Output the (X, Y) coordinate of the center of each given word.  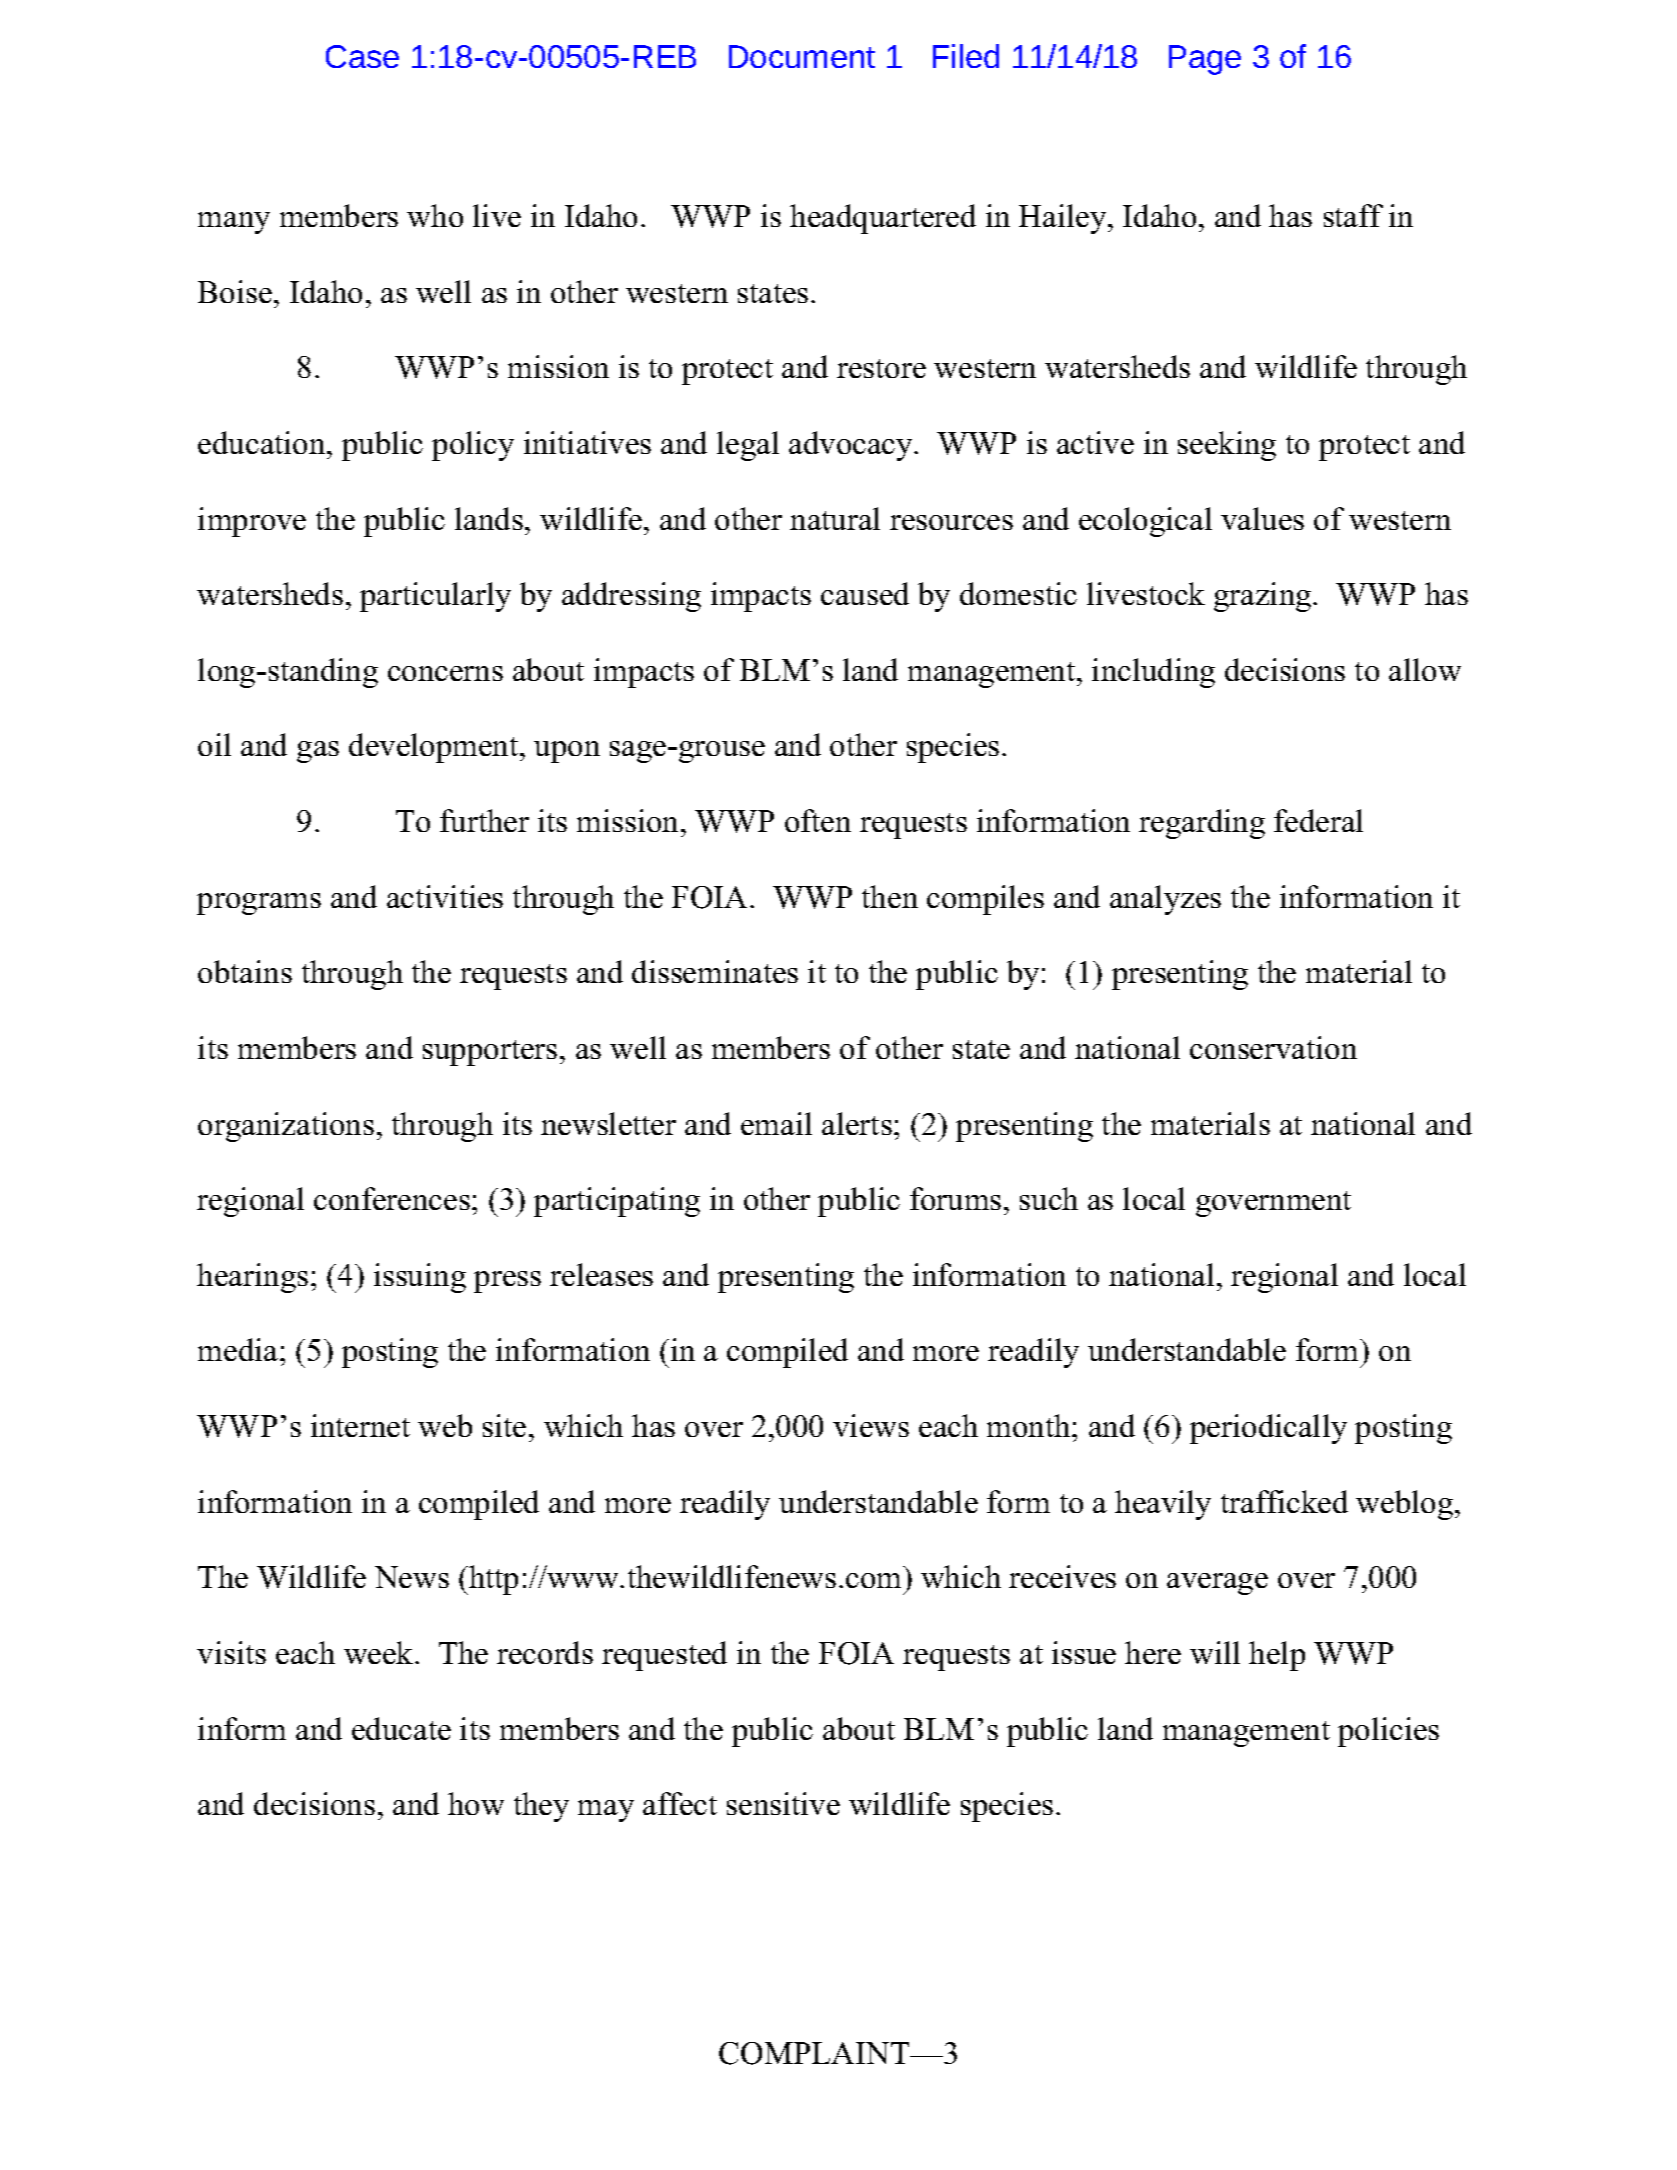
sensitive (783, 1803)
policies (1388, 1732)
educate (401, 1728)
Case (362, 56)
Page (1205, 60)
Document (802, 56)
